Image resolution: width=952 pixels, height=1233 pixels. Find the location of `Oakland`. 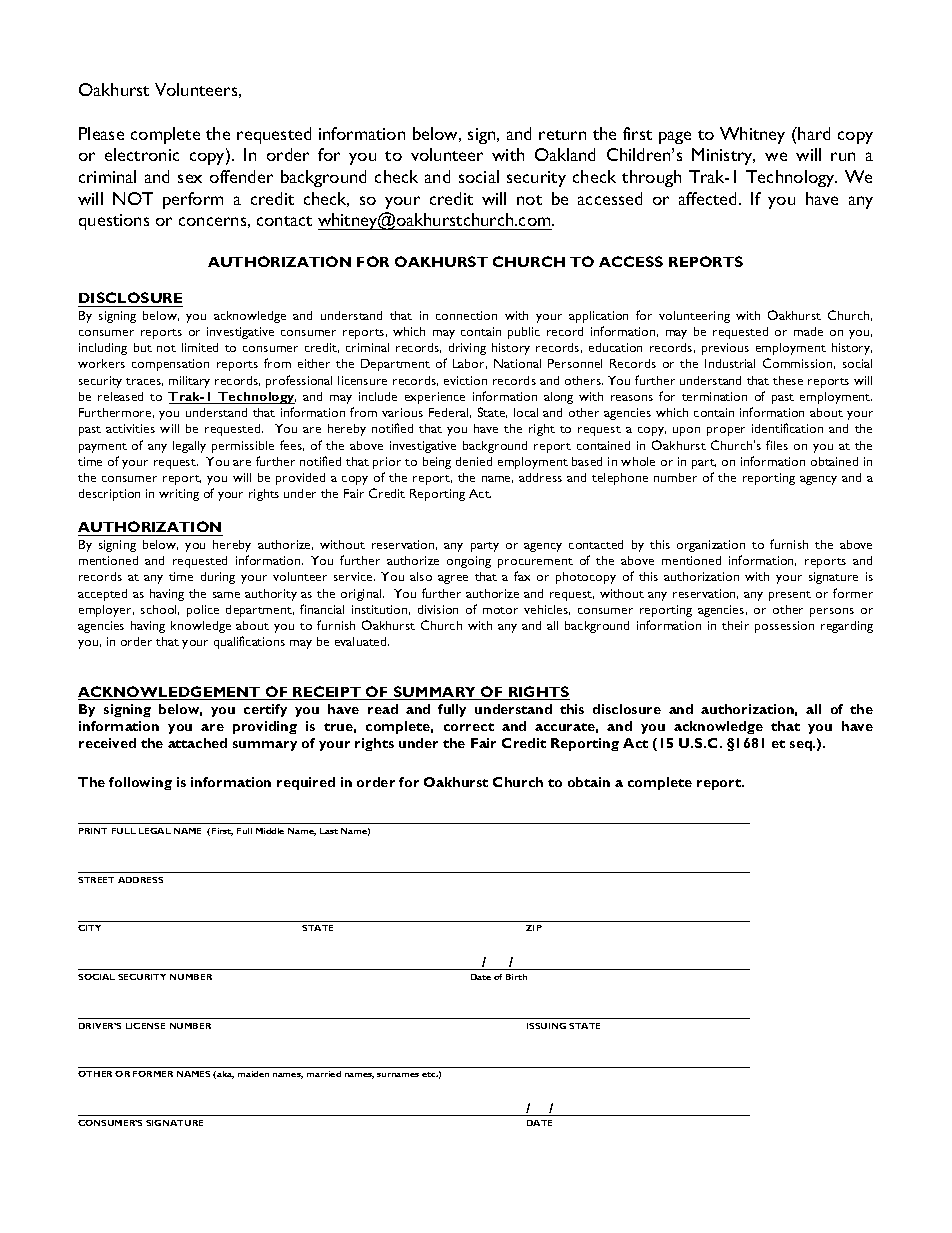

Oakland is located at coordinates (565, 154).
